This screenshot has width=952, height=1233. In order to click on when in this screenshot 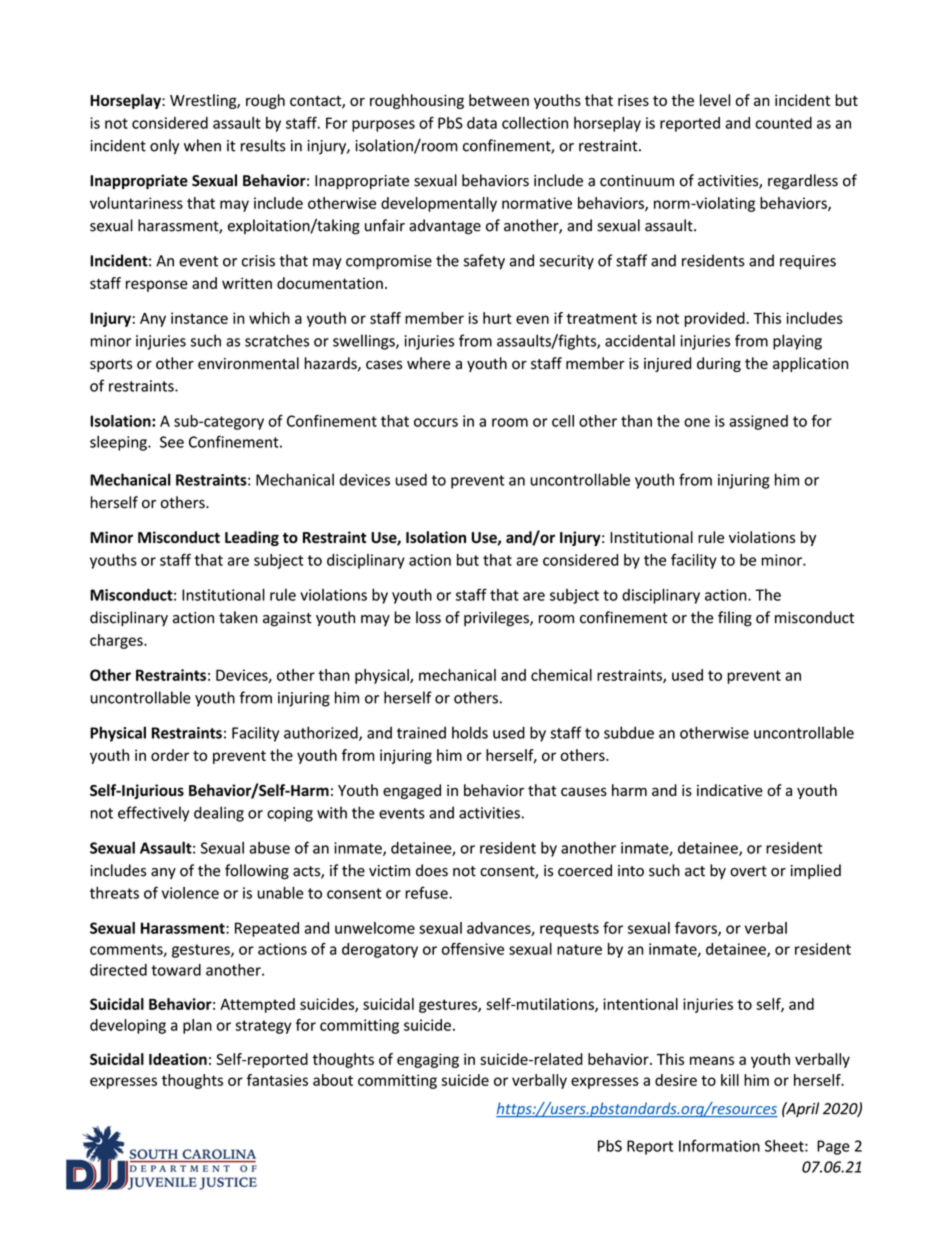, I will do `click(202, 145)`.
